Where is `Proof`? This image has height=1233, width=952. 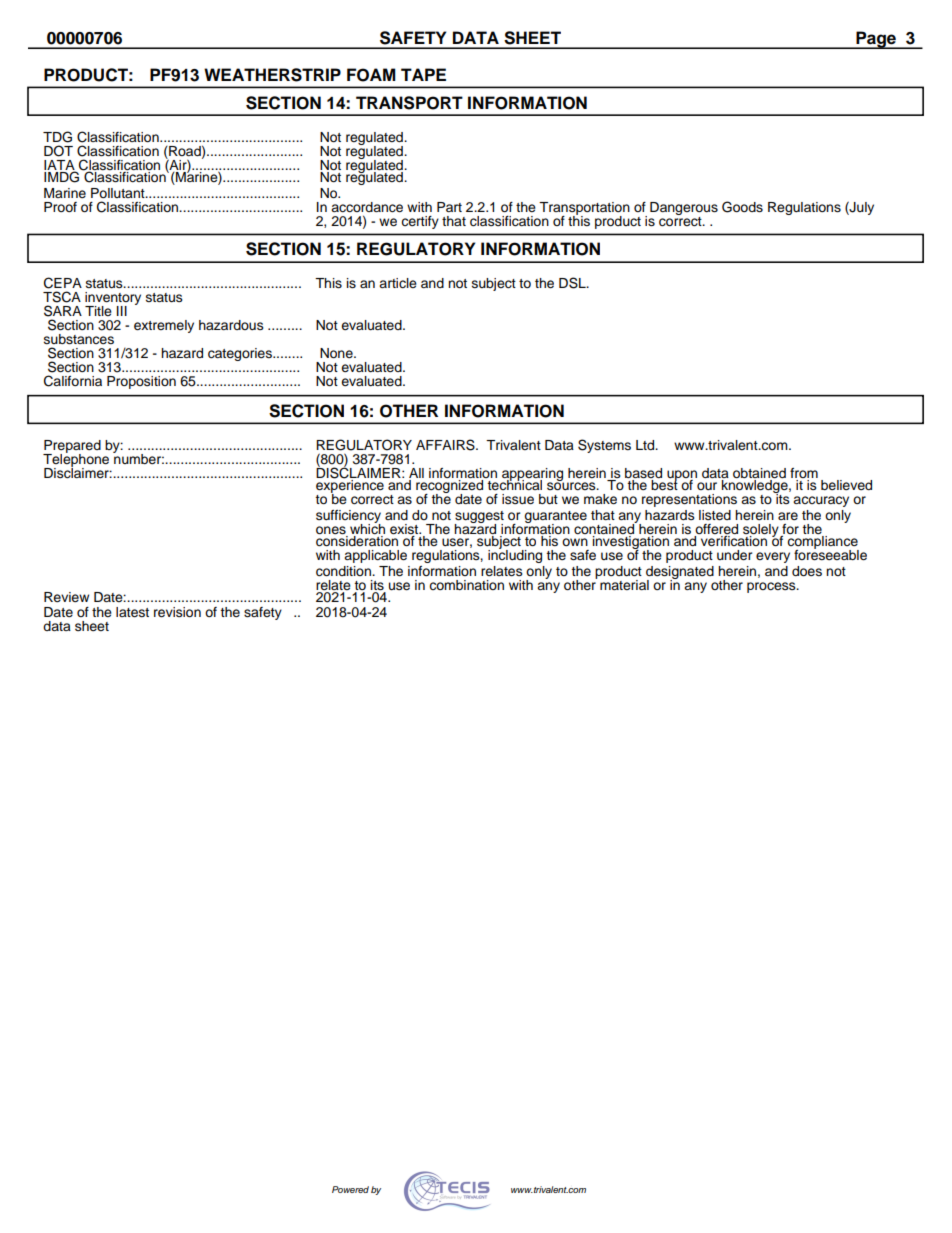
Proof is located at coordinates (60, 207).
